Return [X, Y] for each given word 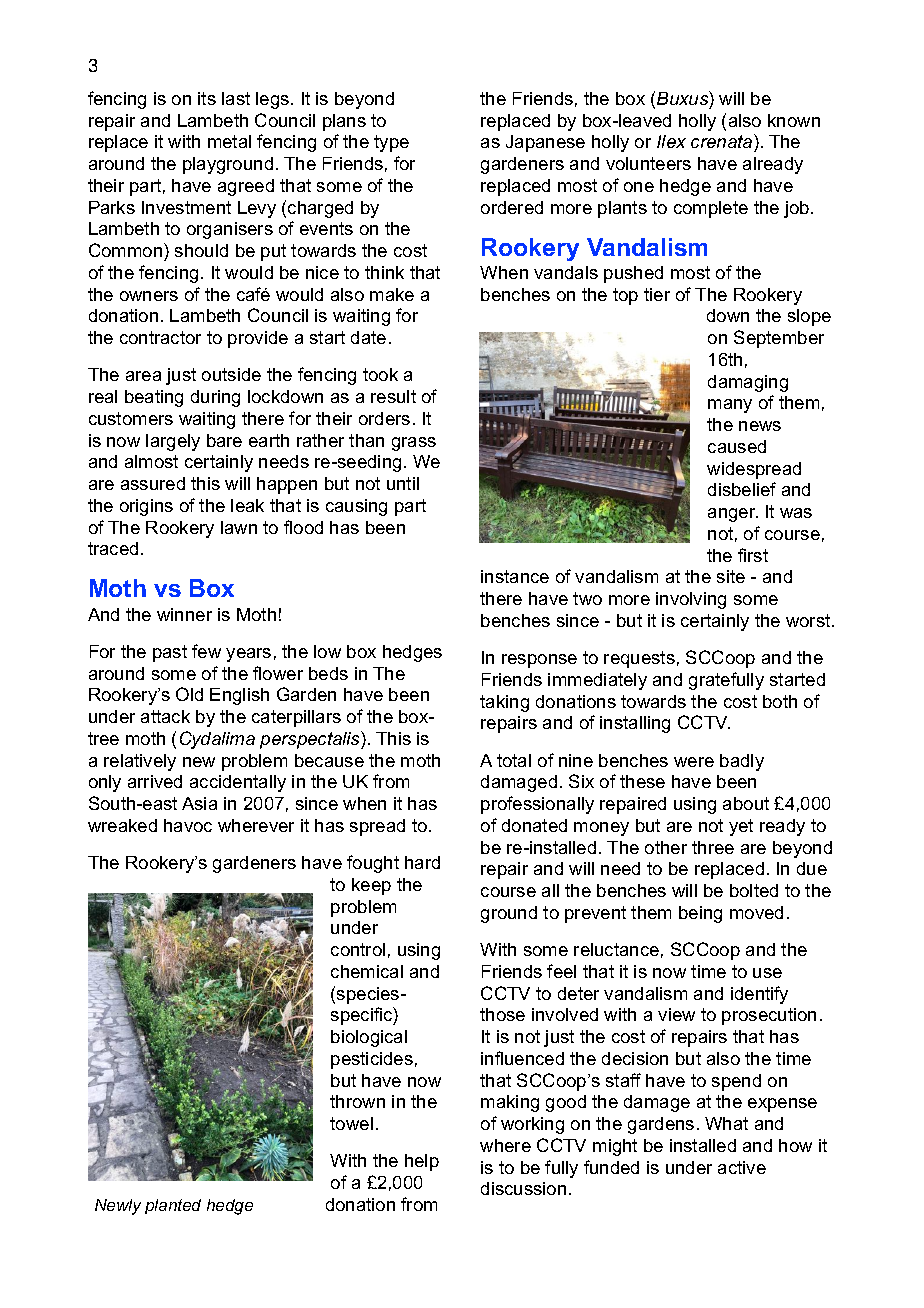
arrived [155, 781]
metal [229, 141]
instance [515, 576]
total [514, 760]
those [502, 1014]
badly [742, 762]
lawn [239, 527]
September [779, 339]
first [753, 555]
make [392, 294]
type [391, 143]
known [794, 120]
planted [173, 1206]
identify [759, 995]
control [358, 949]
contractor [160, 337]
